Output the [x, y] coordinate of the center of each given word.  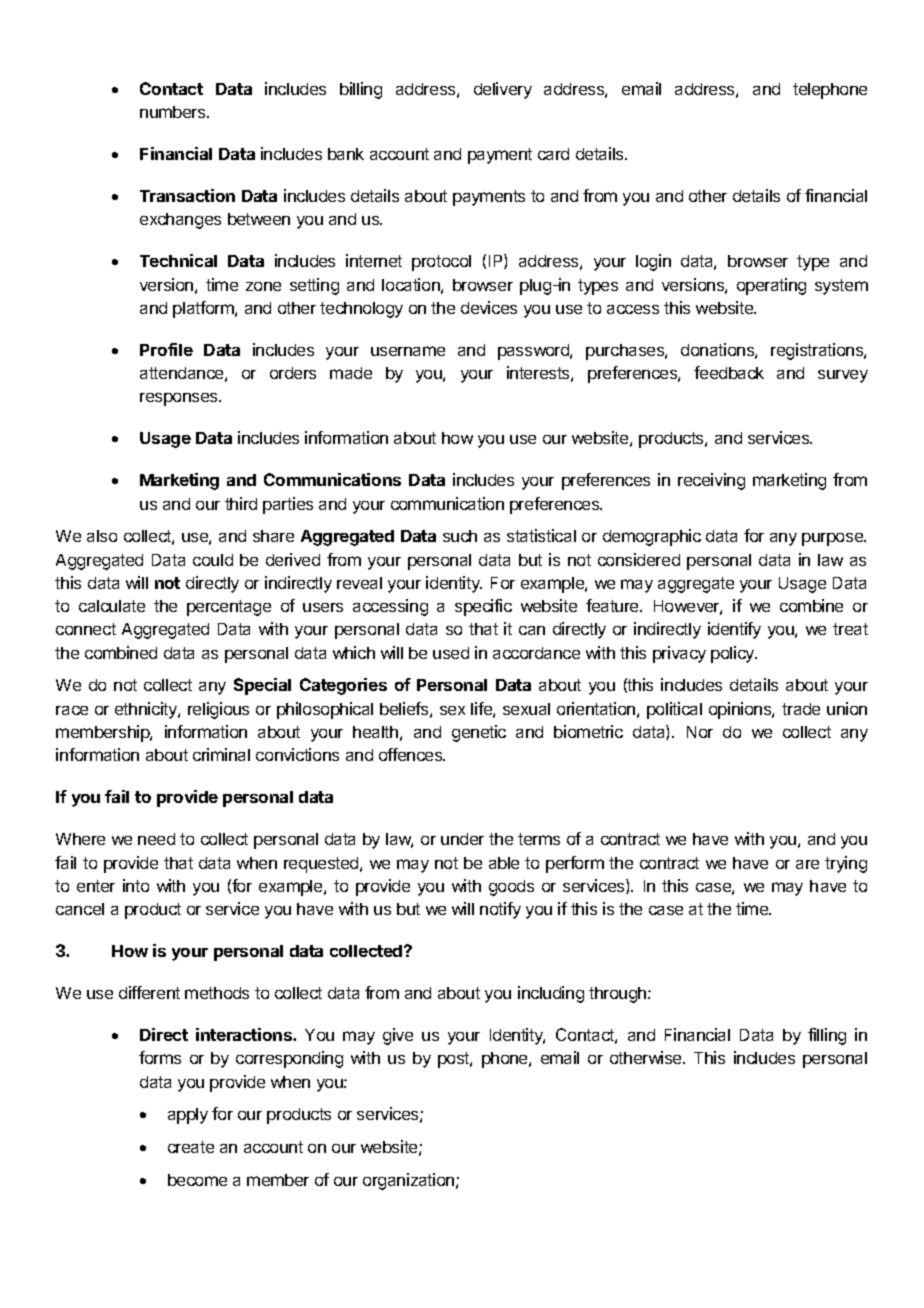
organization [410, 1181]
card [553, 154]
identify [734, 630]
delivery [503, 90]
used [451, 653]
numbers [174, 112]
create [191, 1147]
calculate [112, 606]
